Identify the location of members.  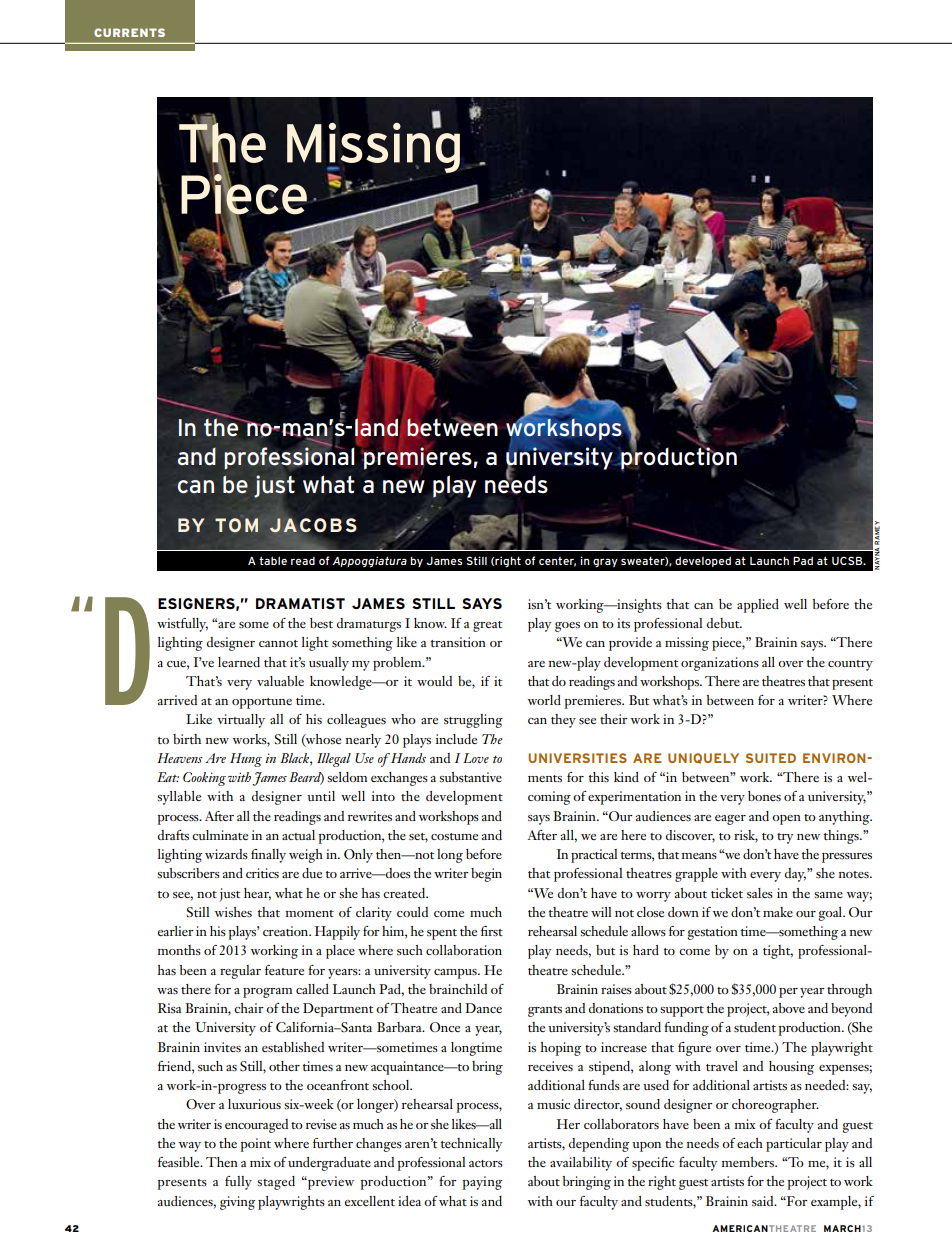
(749, 1162).
